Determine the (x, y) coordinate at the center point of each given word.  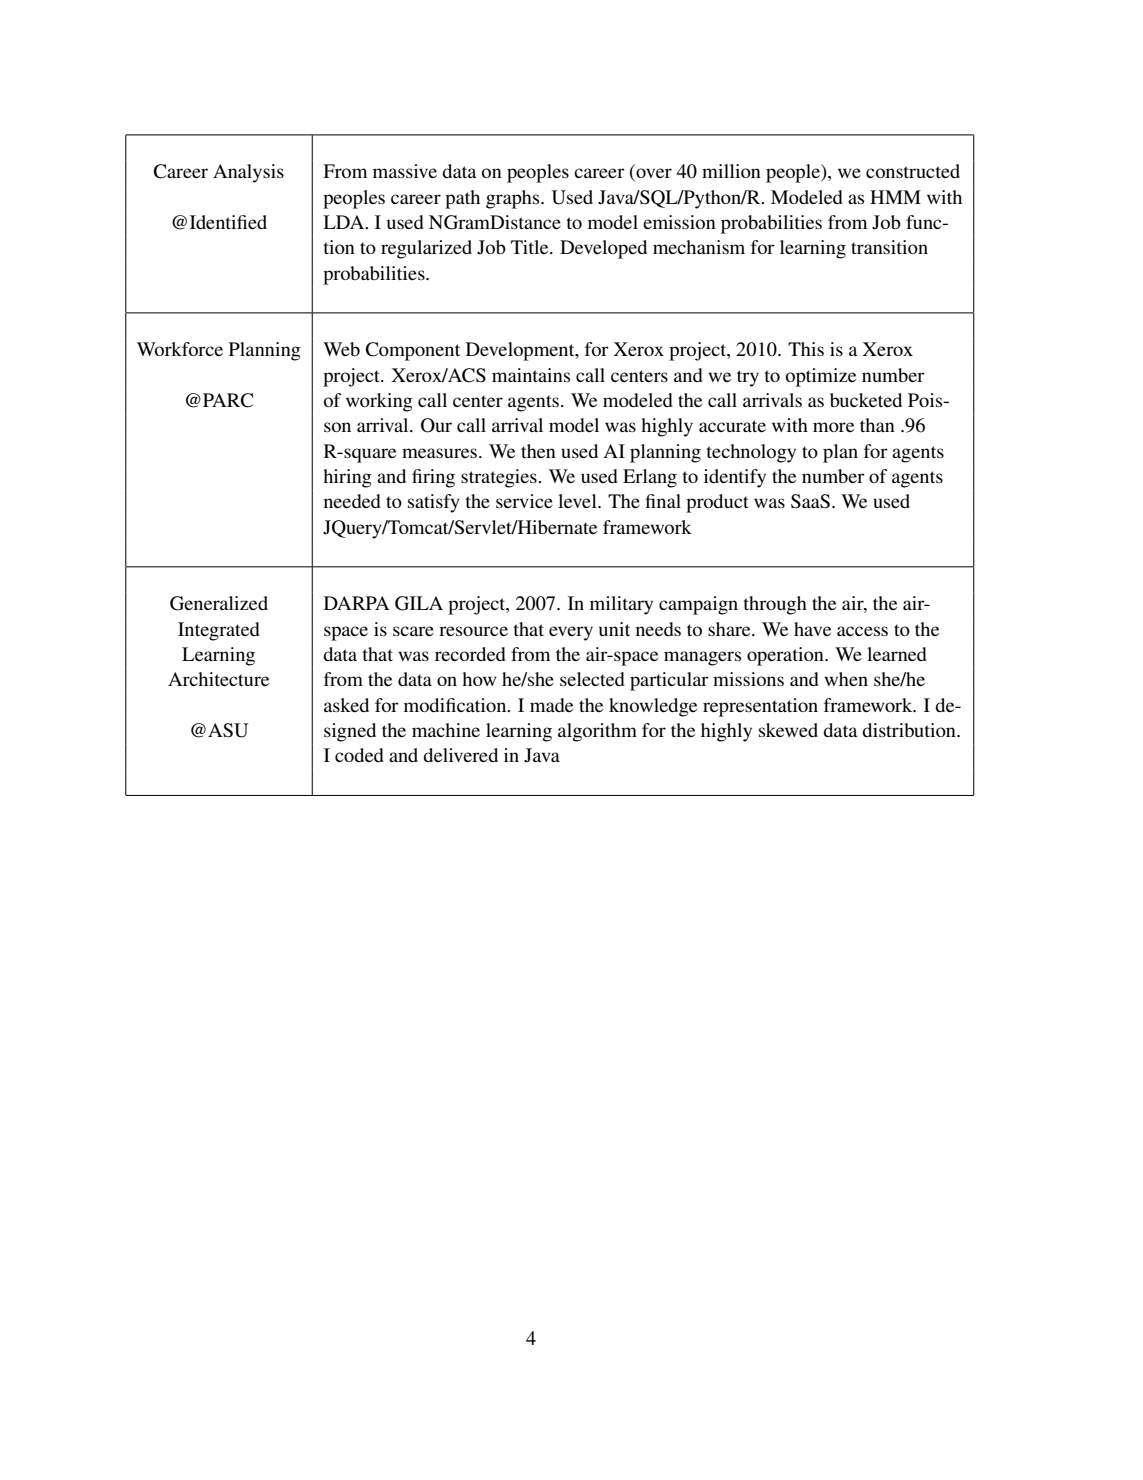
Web (341, 349)
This (806, 349)
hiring (347, 478)
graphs (514, 199)
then (538, 451)
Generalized (219, 603)
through (775, 605)
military (621, 605)
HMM (895, 197)
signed (350, 732)
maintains (531, 375)
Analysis (248, 173)
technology (751, 453)
